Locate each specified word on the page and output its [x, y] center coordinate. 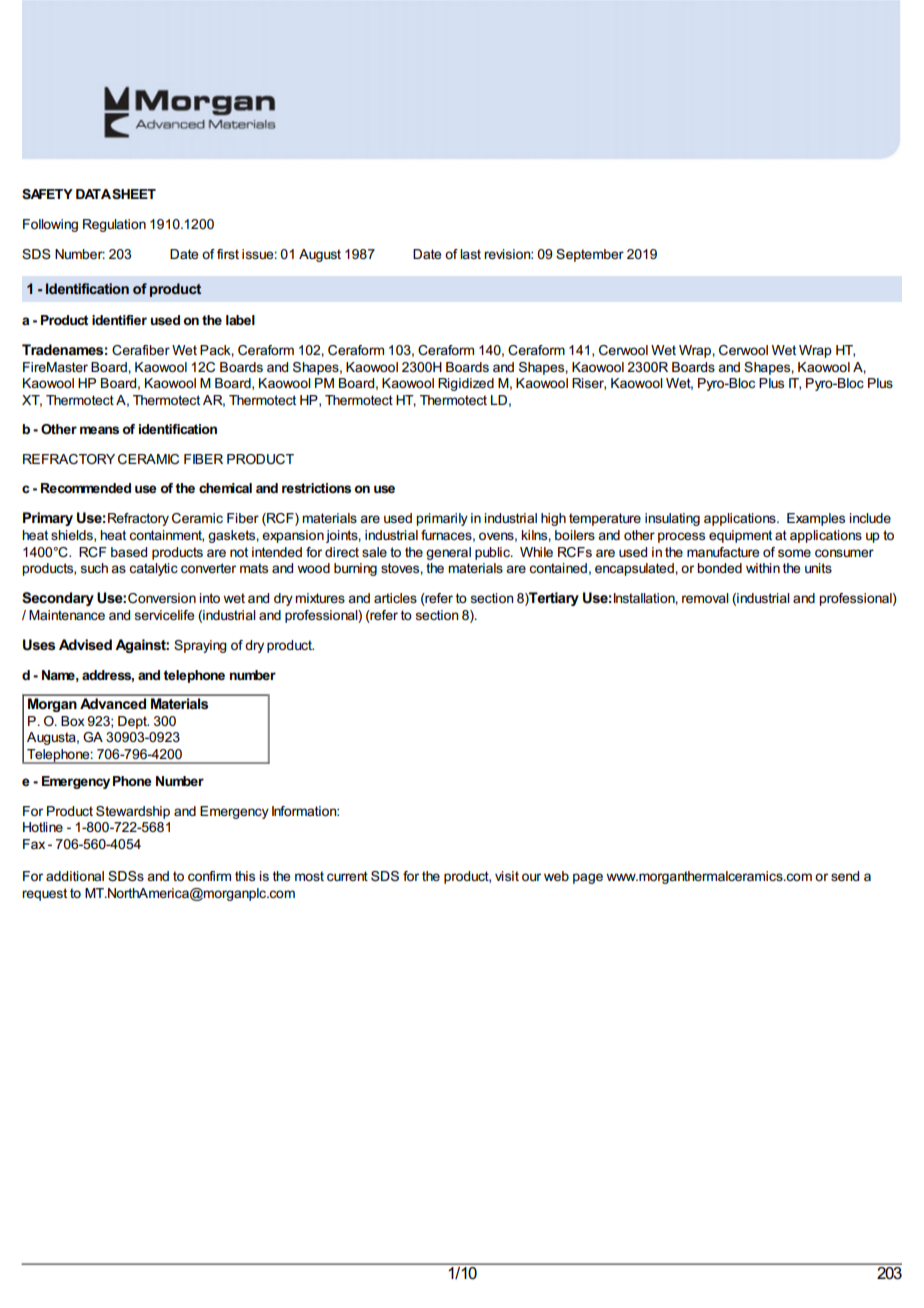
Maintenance [67, 615]
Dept [133, 722]
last [470, 254]
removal [705, 598]
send [845, 876]
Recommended [86, 488]
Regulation [114, 225]
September [590, 255]
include [870, 518]
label [240, 320]
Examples [816, 519]
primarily [442, 519]
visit [507, 876]
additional [75, 876]
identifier [119, 320]
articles [395, 598]
